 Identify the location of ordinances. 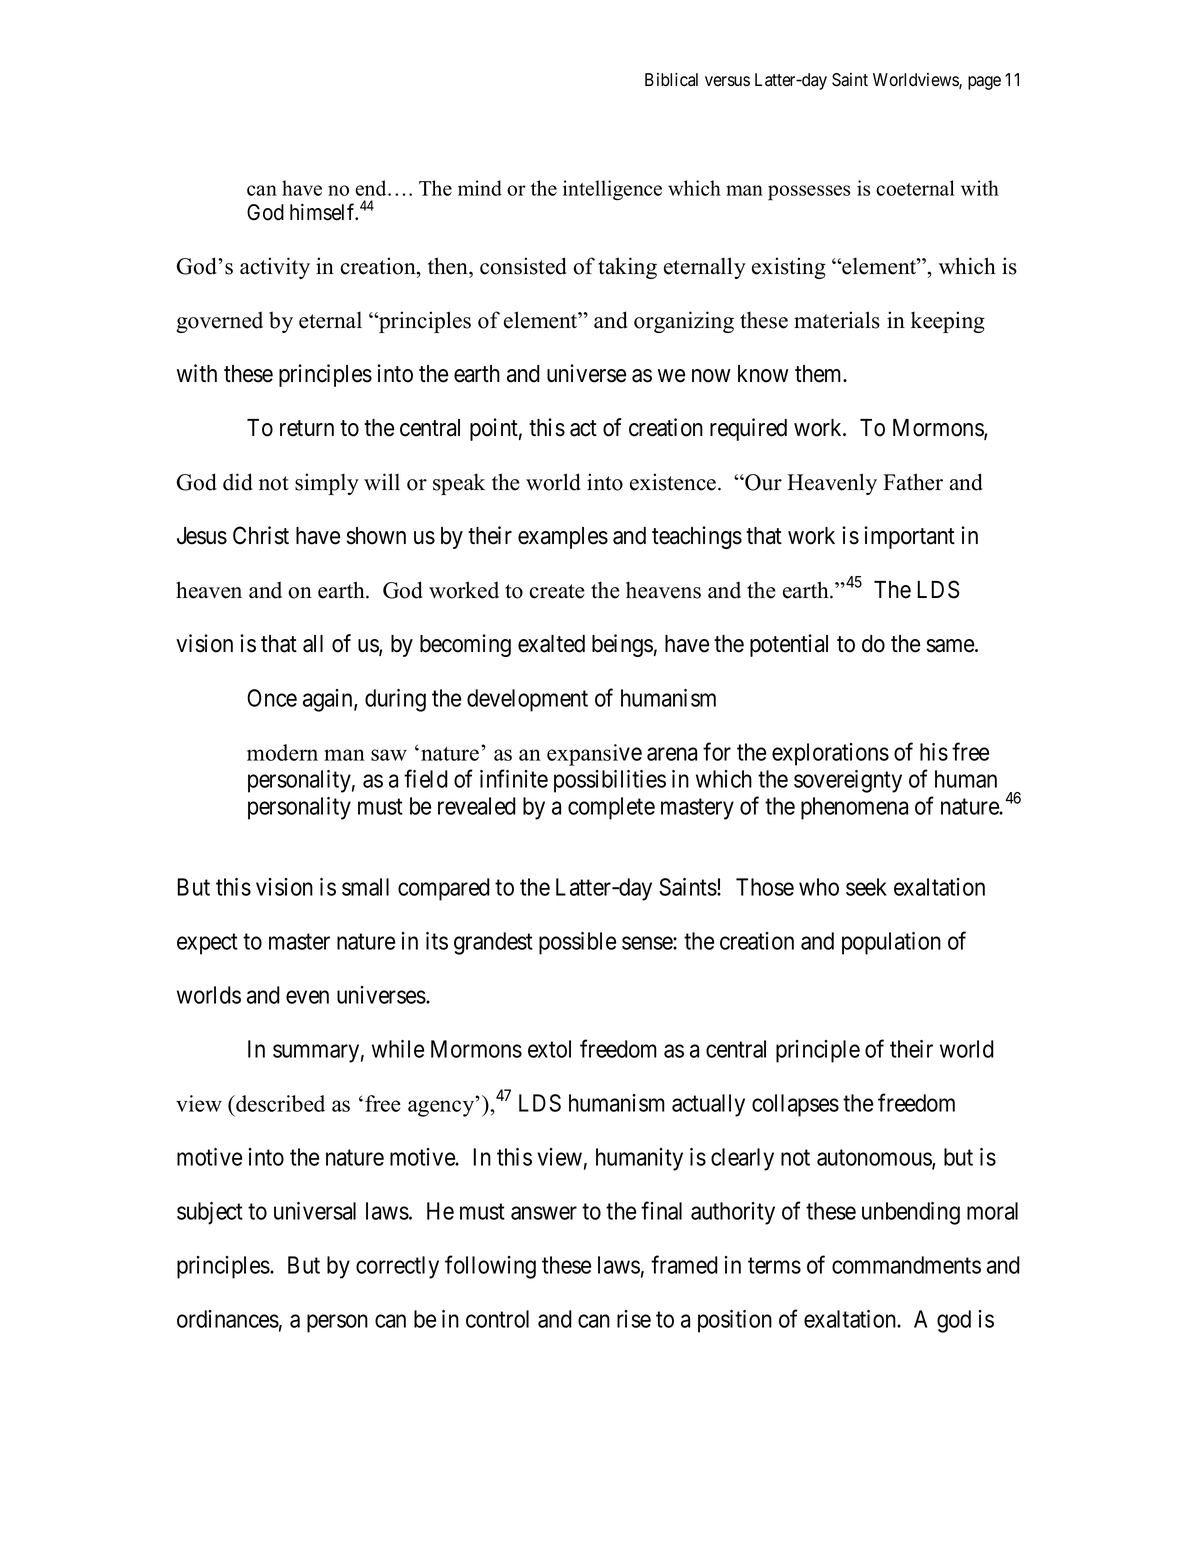
(228, 1319).
